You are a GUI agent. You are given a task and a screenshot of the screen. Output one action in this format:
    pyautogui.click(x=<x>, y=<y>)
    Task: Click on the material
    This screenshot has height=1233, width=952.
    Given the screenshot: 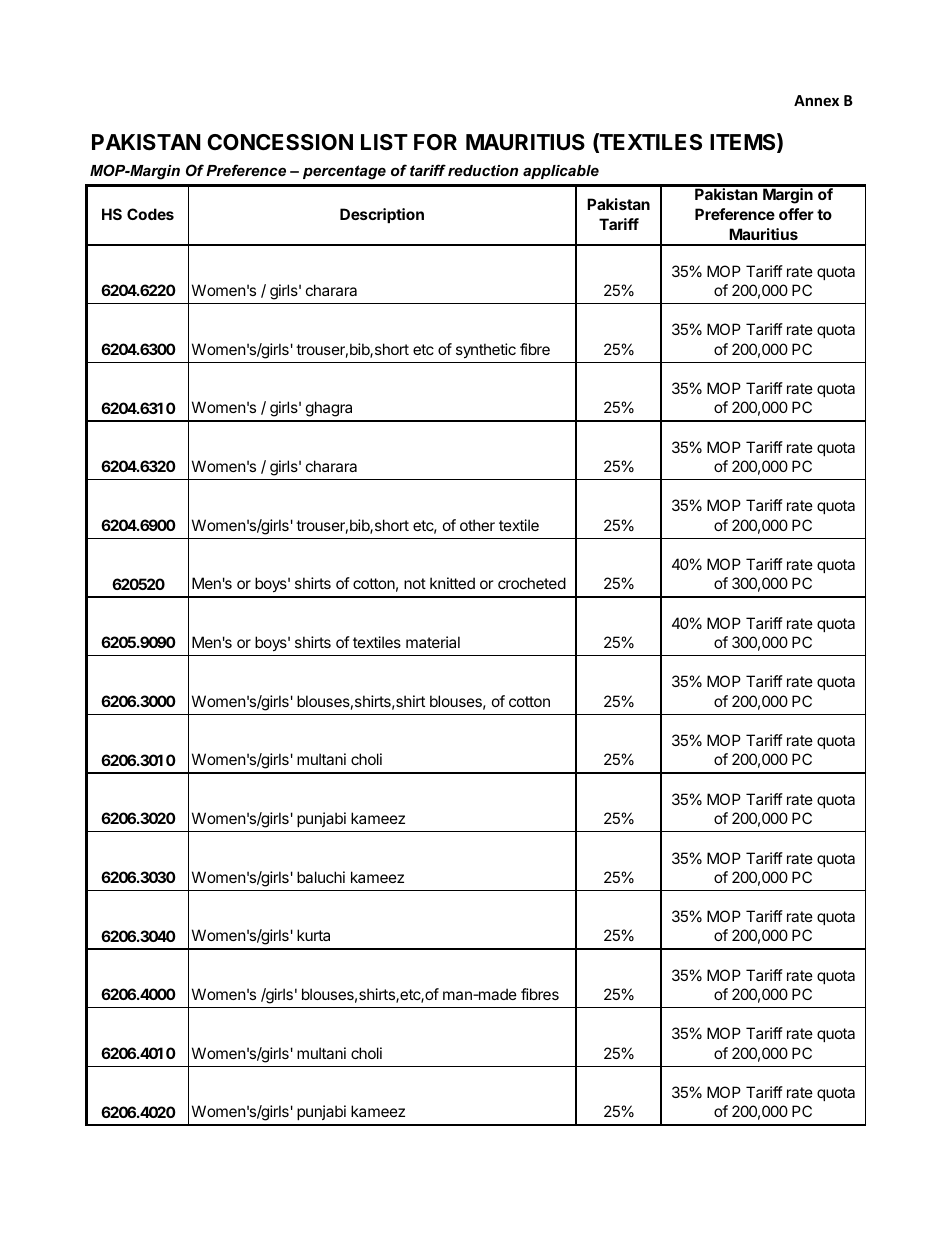 What is the action you would take?
    pyautogui.click(x=433, y=642)
